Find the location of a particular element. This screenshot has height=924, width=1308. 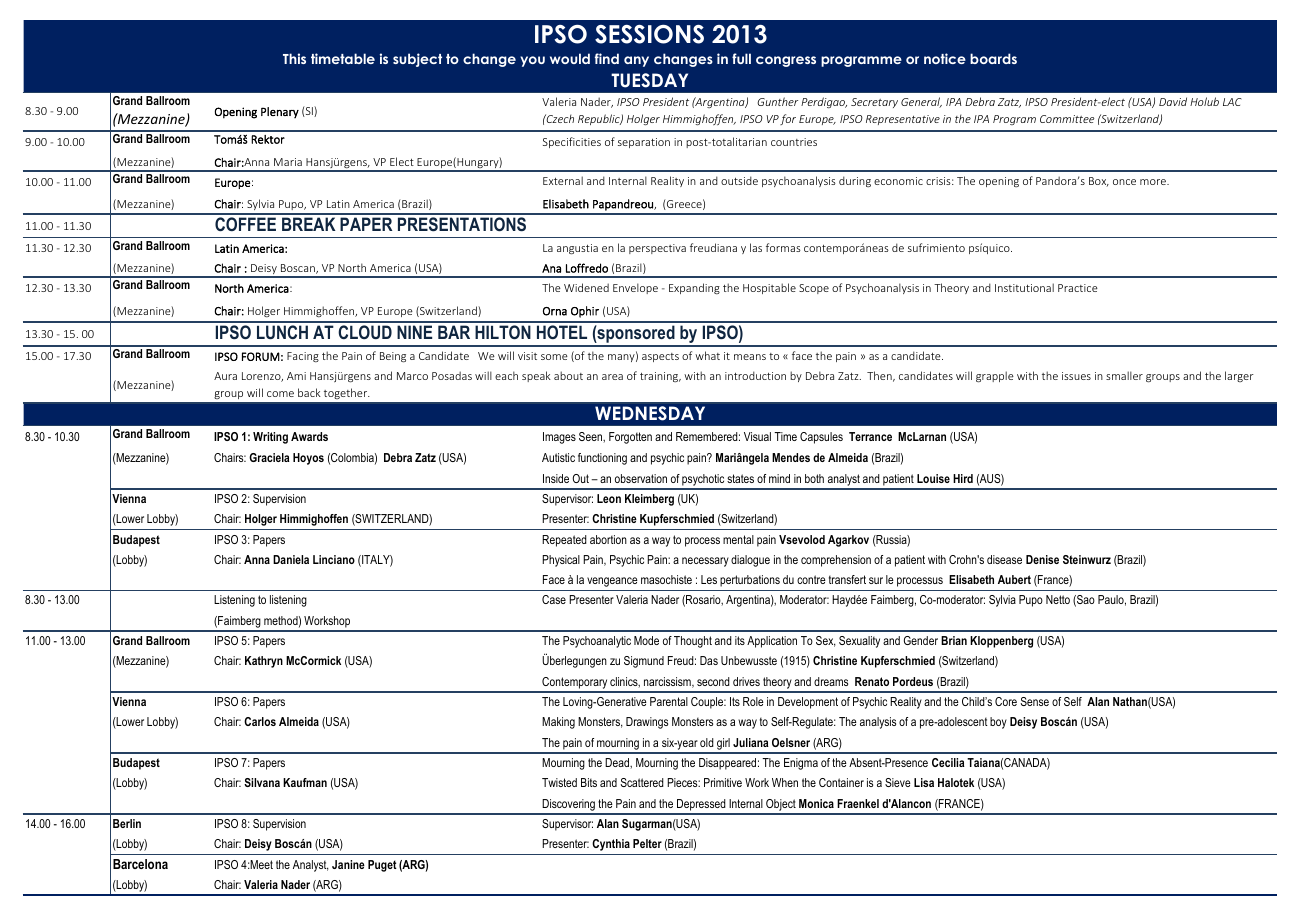

full is located at coordinates (741, 58).
